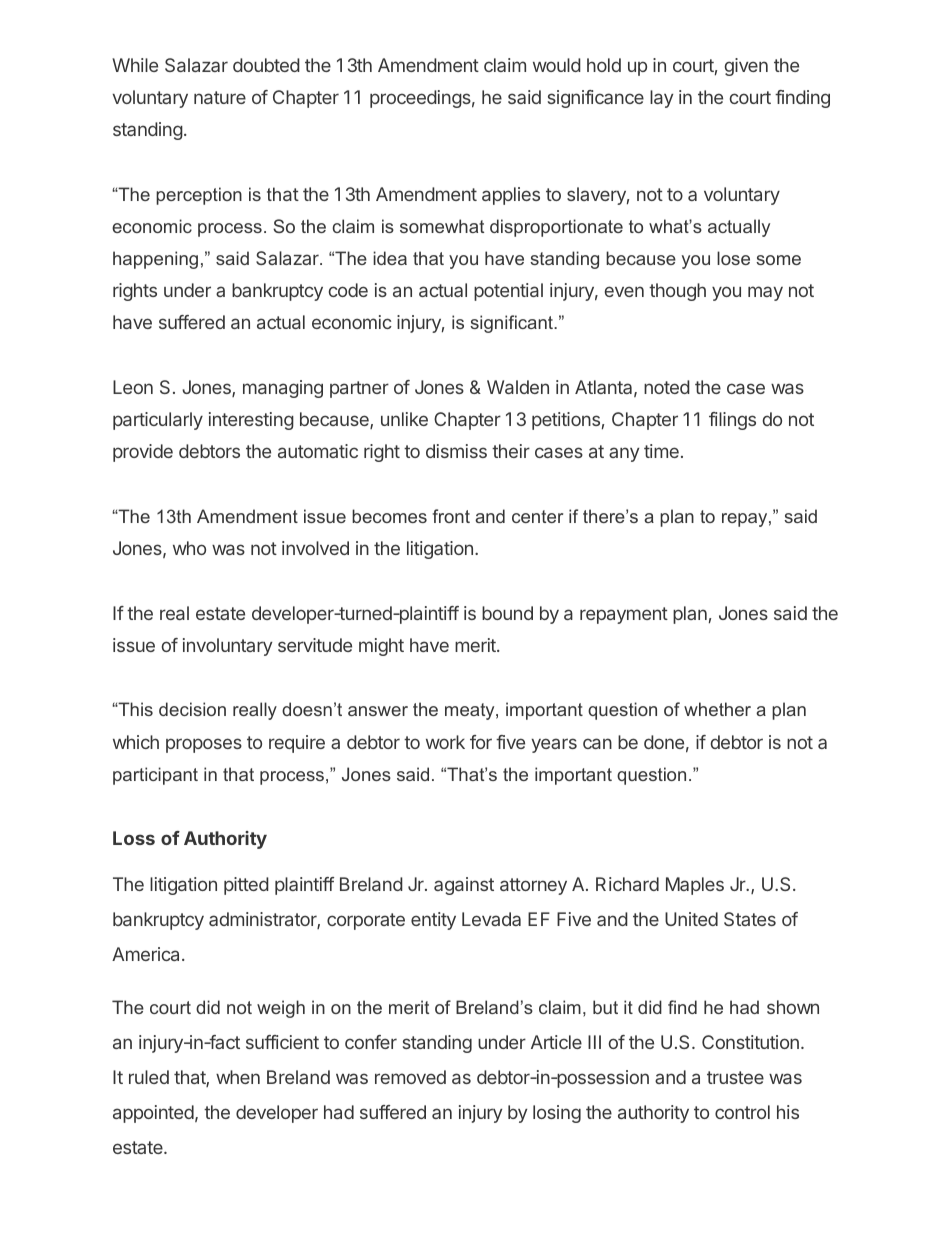 This page has height=1233, width=952. I want to click on whether, so click(717, 709).
